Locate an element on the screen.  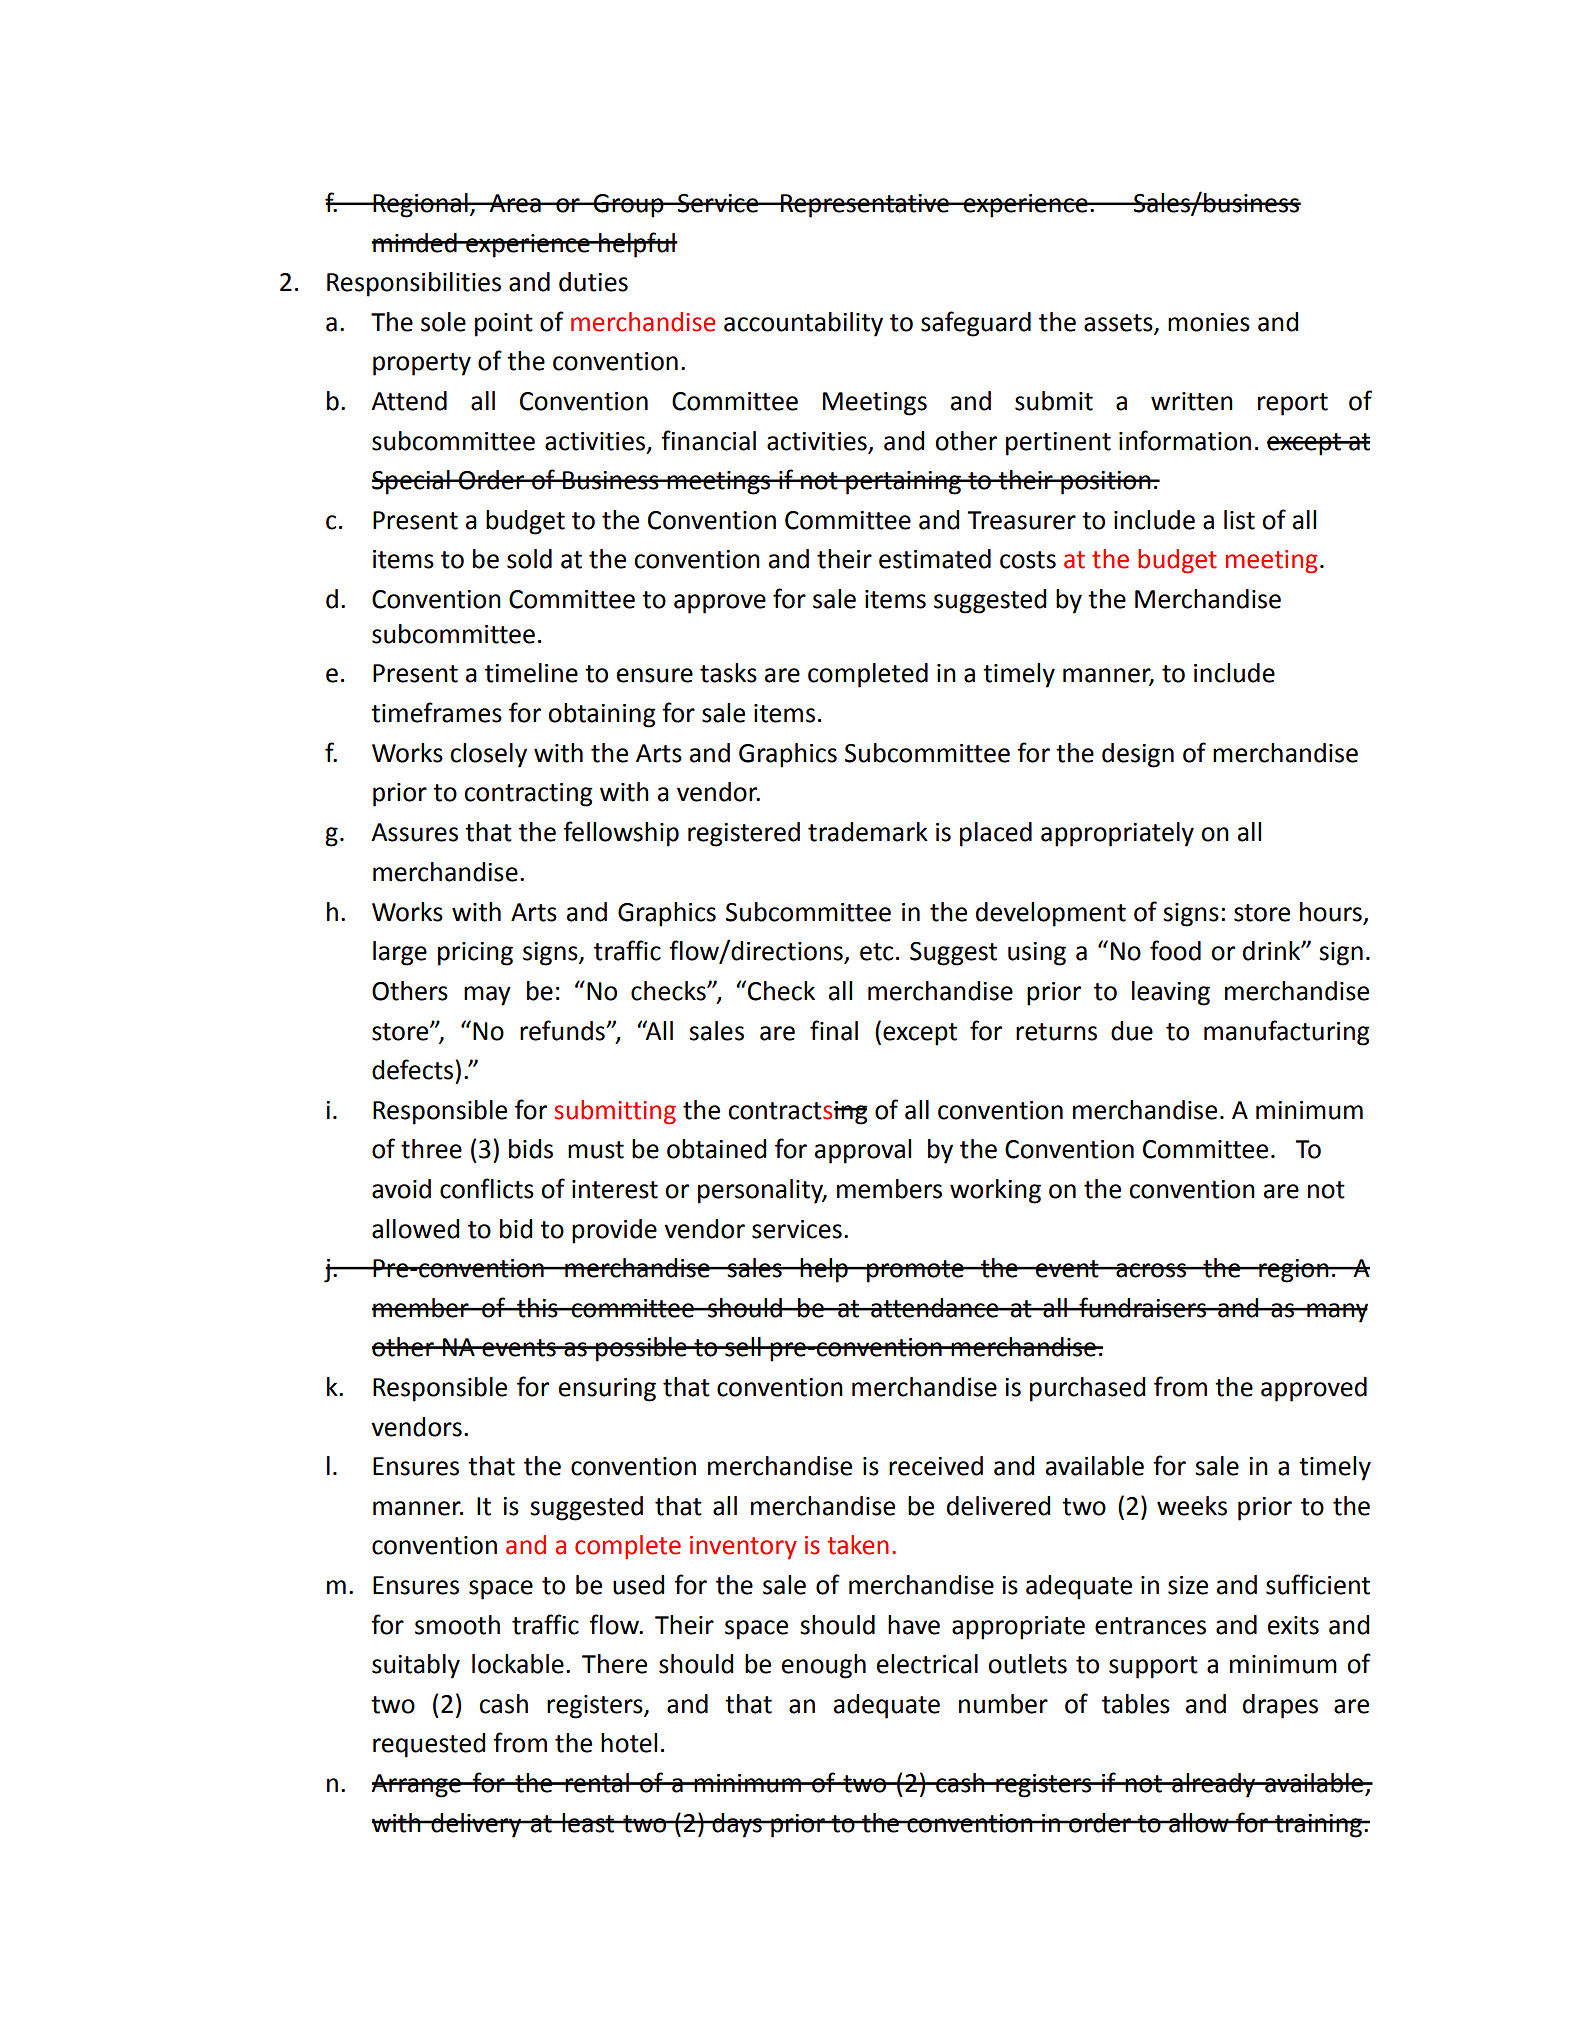
received is located at coordinates (936, 1466).
